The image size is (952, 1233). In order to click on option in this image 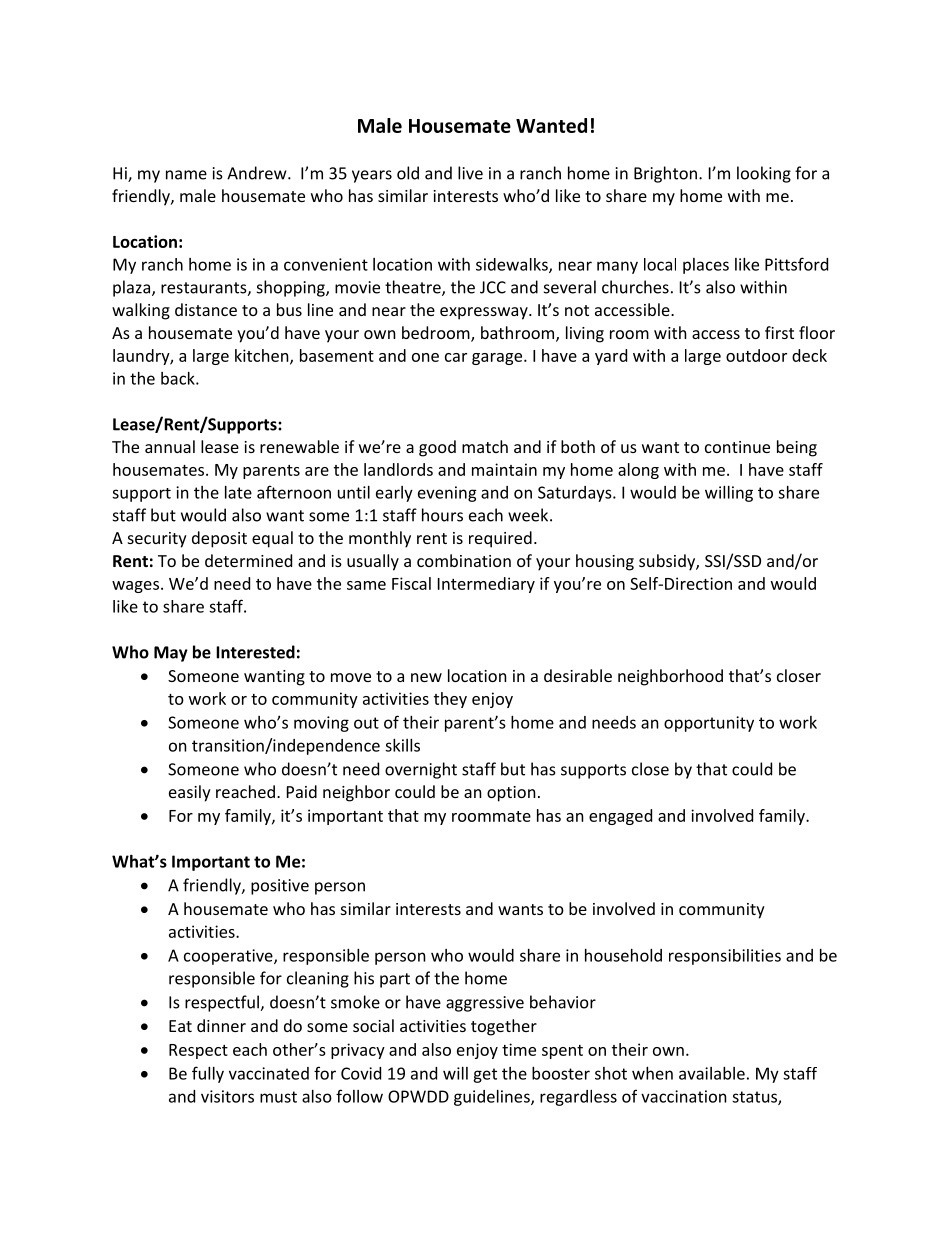, I will do `click(511, 794)`.
